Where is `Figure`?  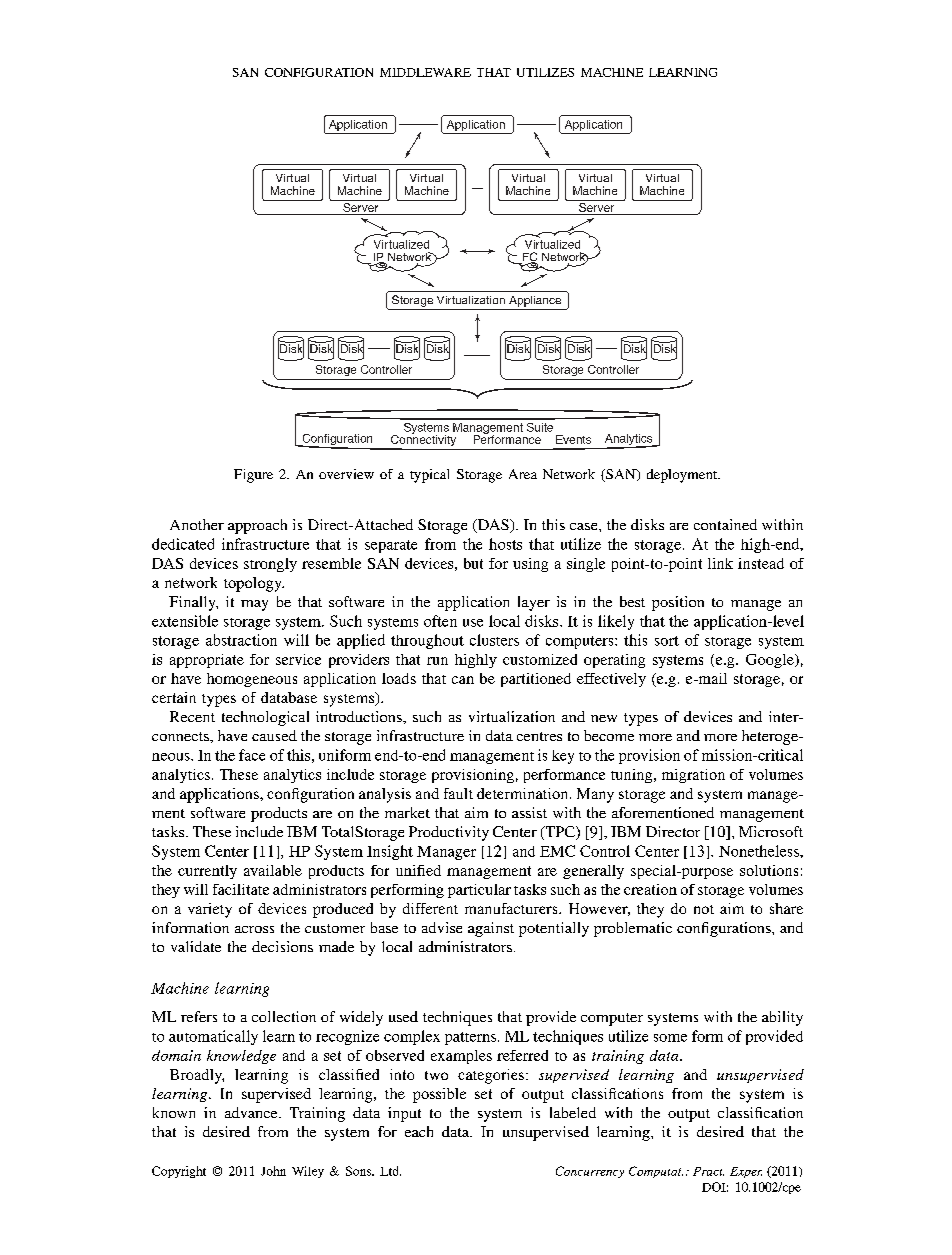
Figure is located at coordinates (253, 476).
